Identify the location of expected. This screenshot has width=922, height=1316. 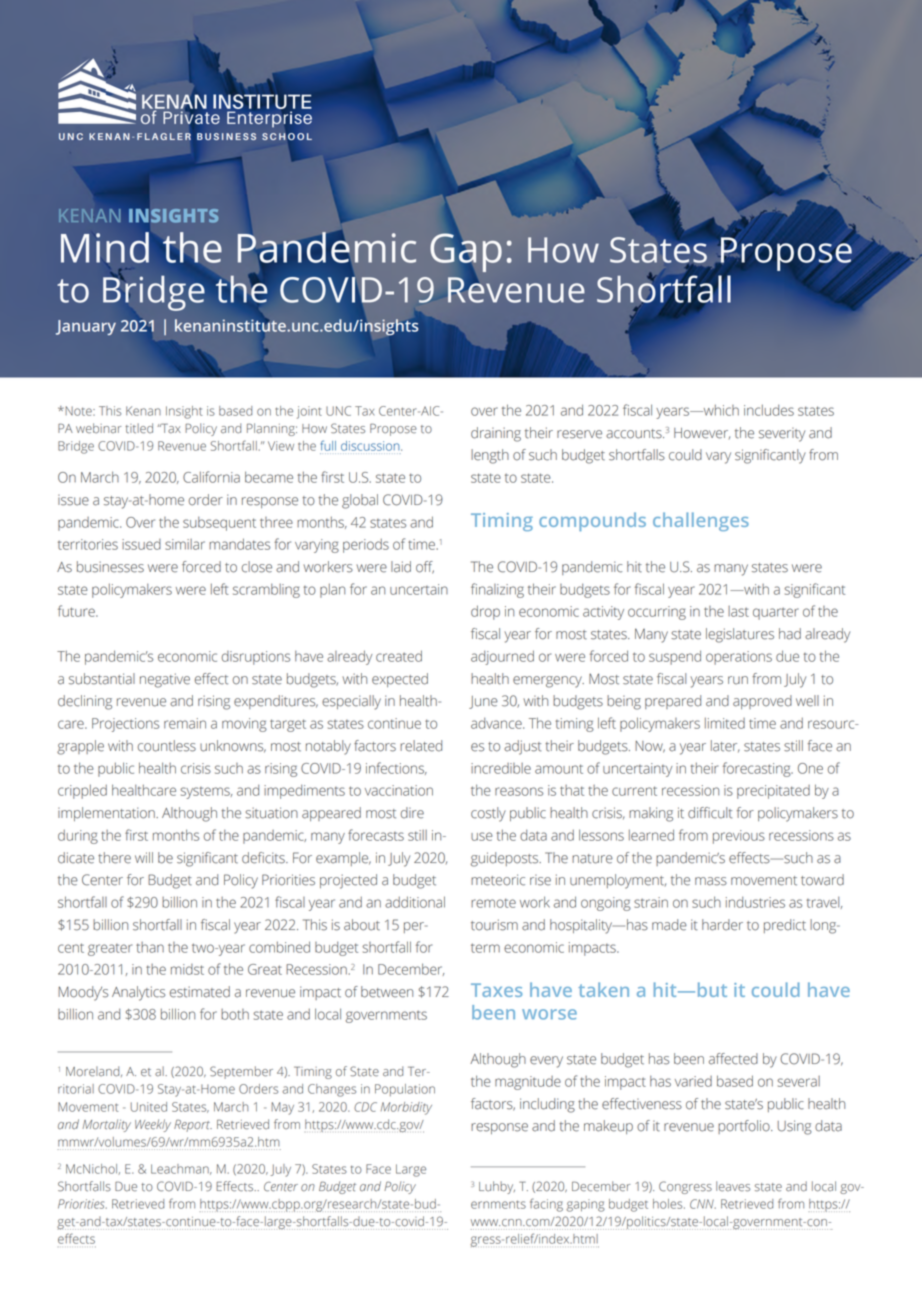
(400, 680).
